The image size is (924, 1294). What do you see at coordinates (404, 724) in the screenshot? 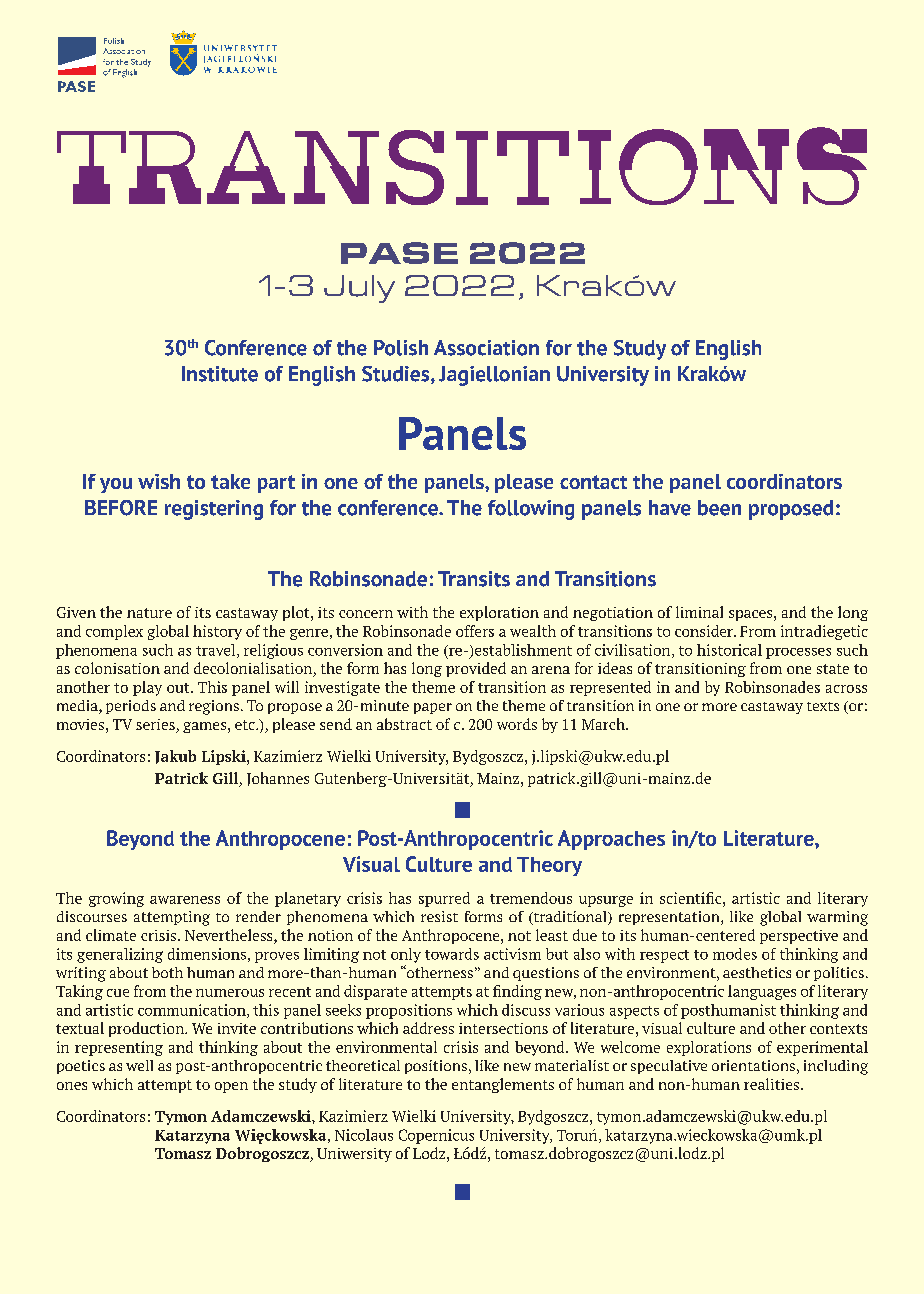
I see `abstract` at bounding box center [404, 724].
